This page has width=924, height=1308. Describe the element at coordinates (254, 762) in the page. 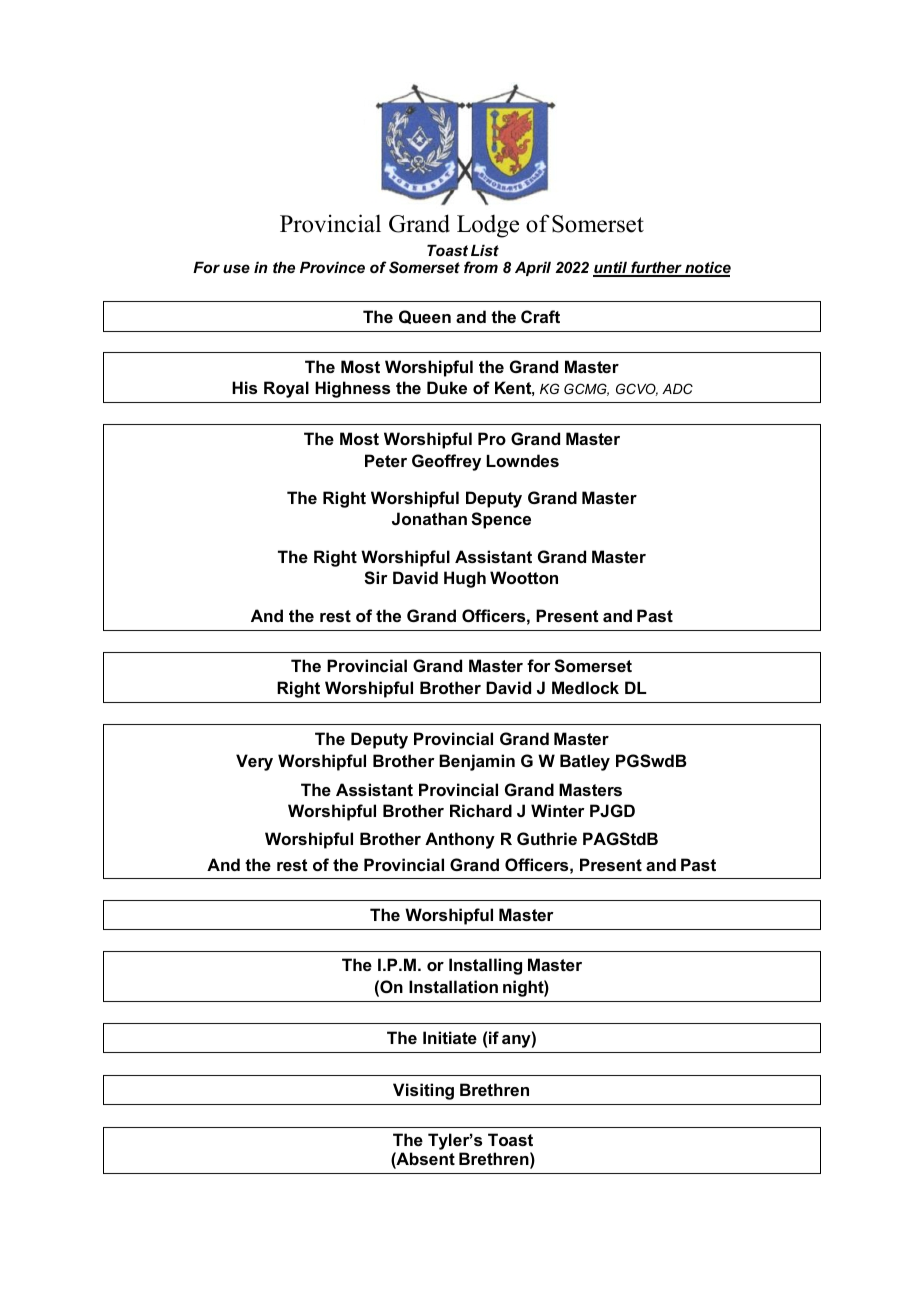

I see `Very` at that location.
